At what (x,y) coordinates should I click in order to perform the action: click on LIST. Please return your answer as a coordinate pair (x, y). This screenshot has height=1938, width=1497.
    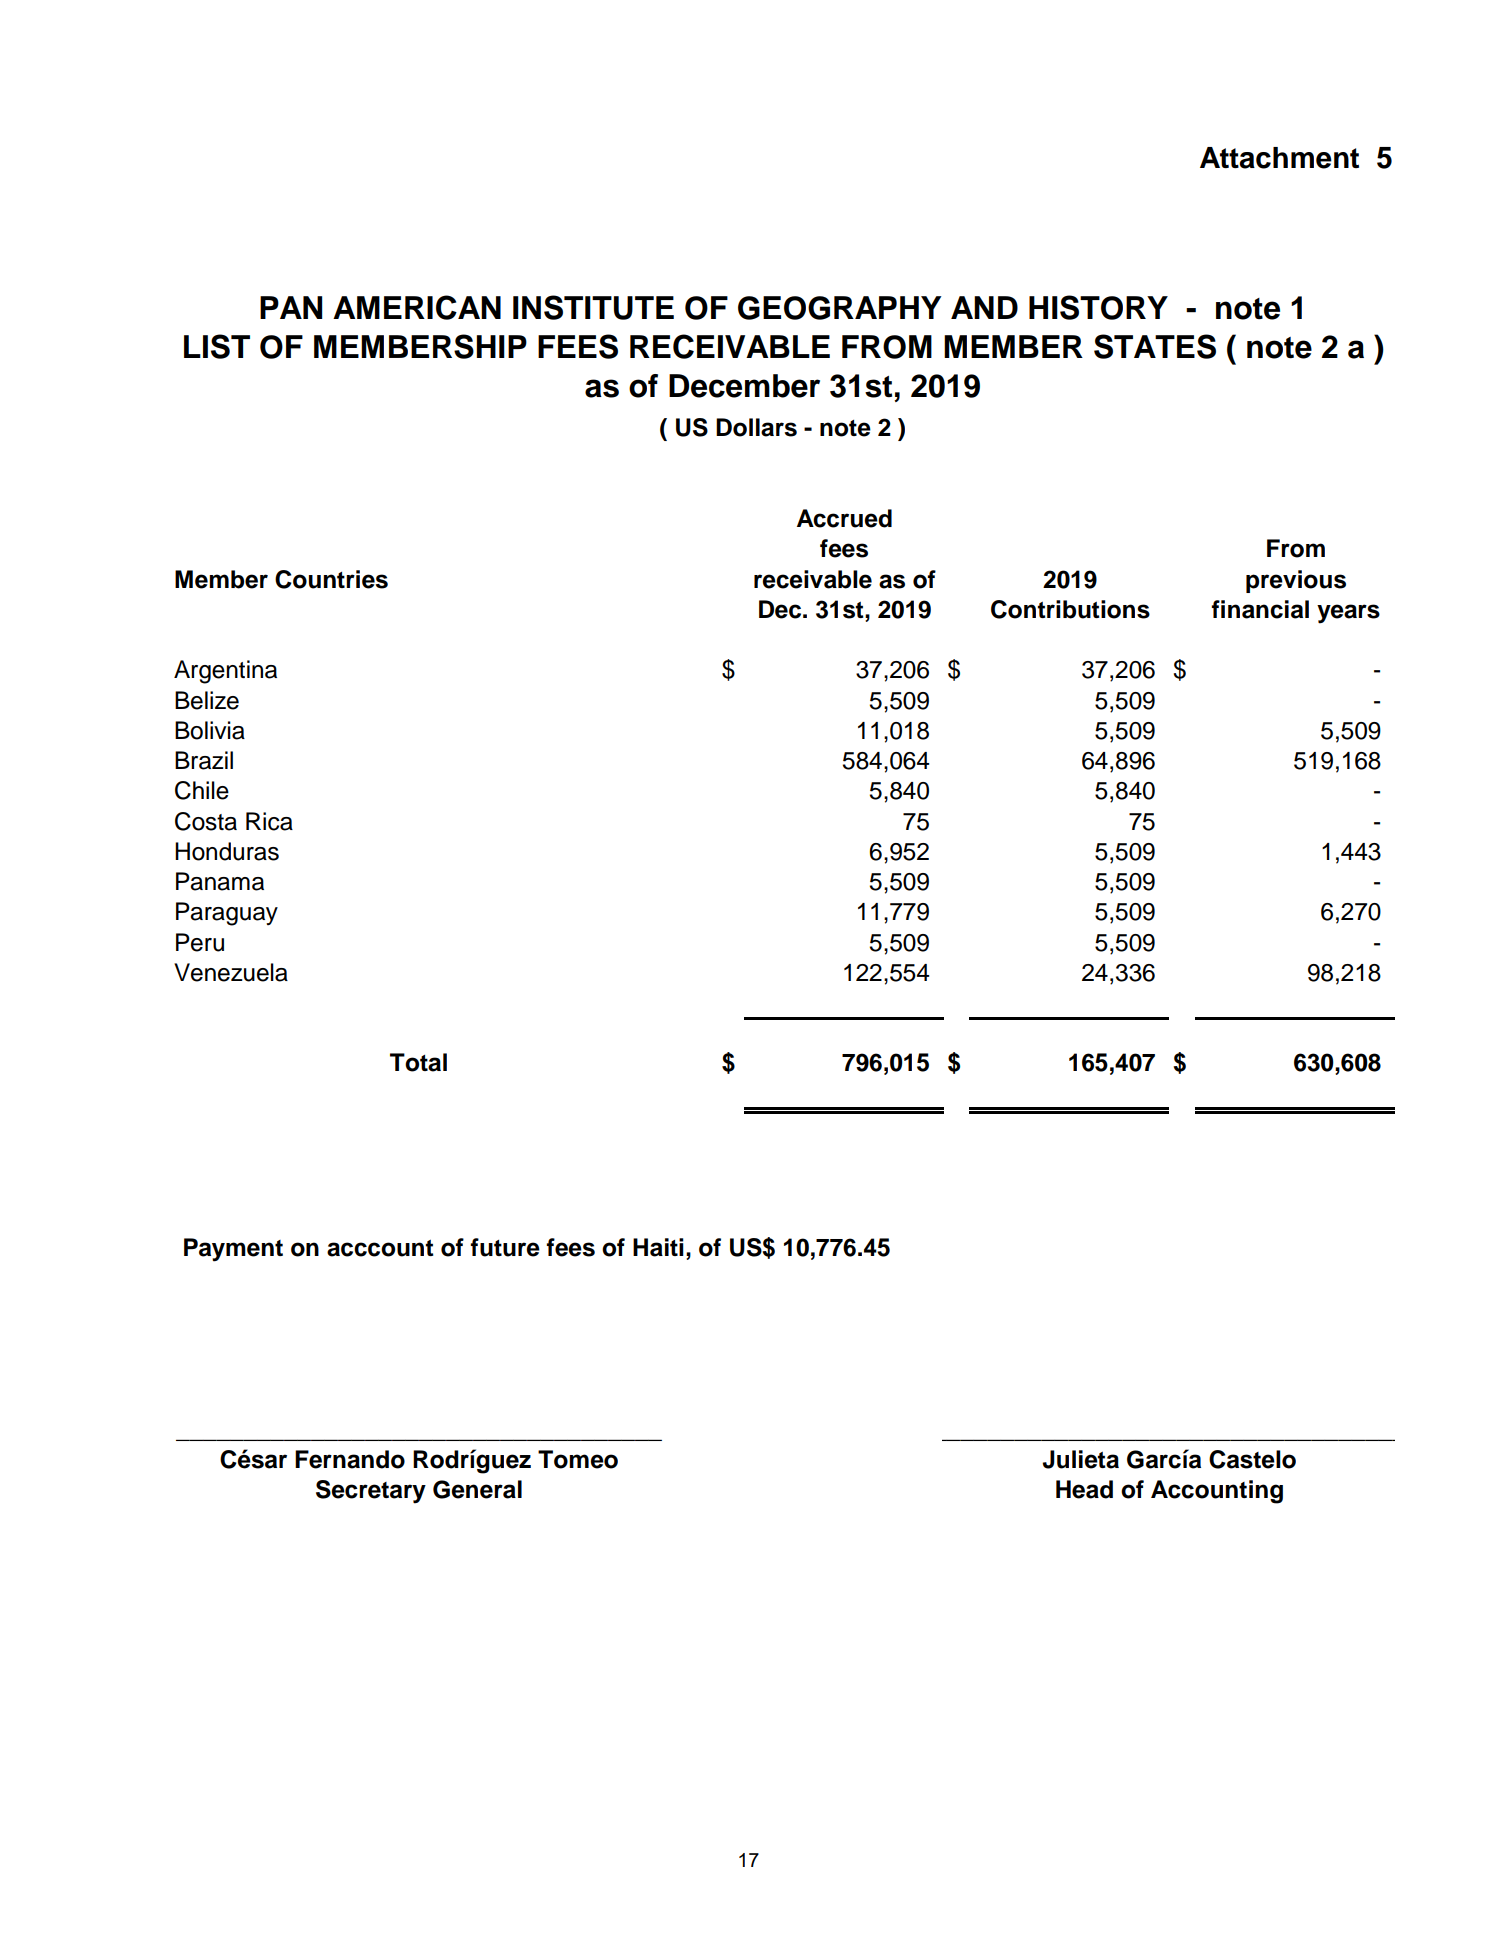
    Looking at the image, I should click on (217, 346).
